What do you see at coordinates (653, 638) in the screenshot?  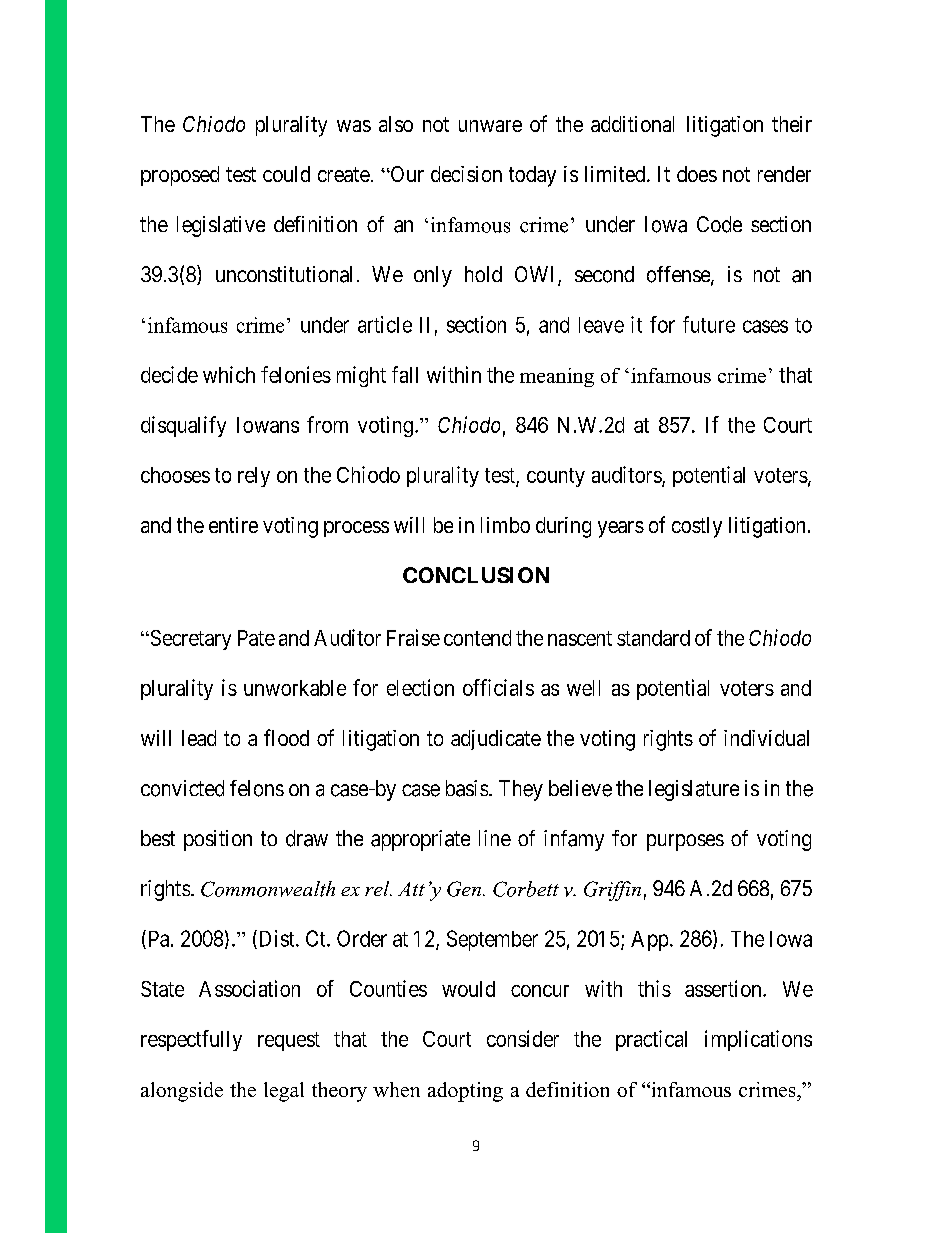 I see `standard` at bounding box center [653, 638].
